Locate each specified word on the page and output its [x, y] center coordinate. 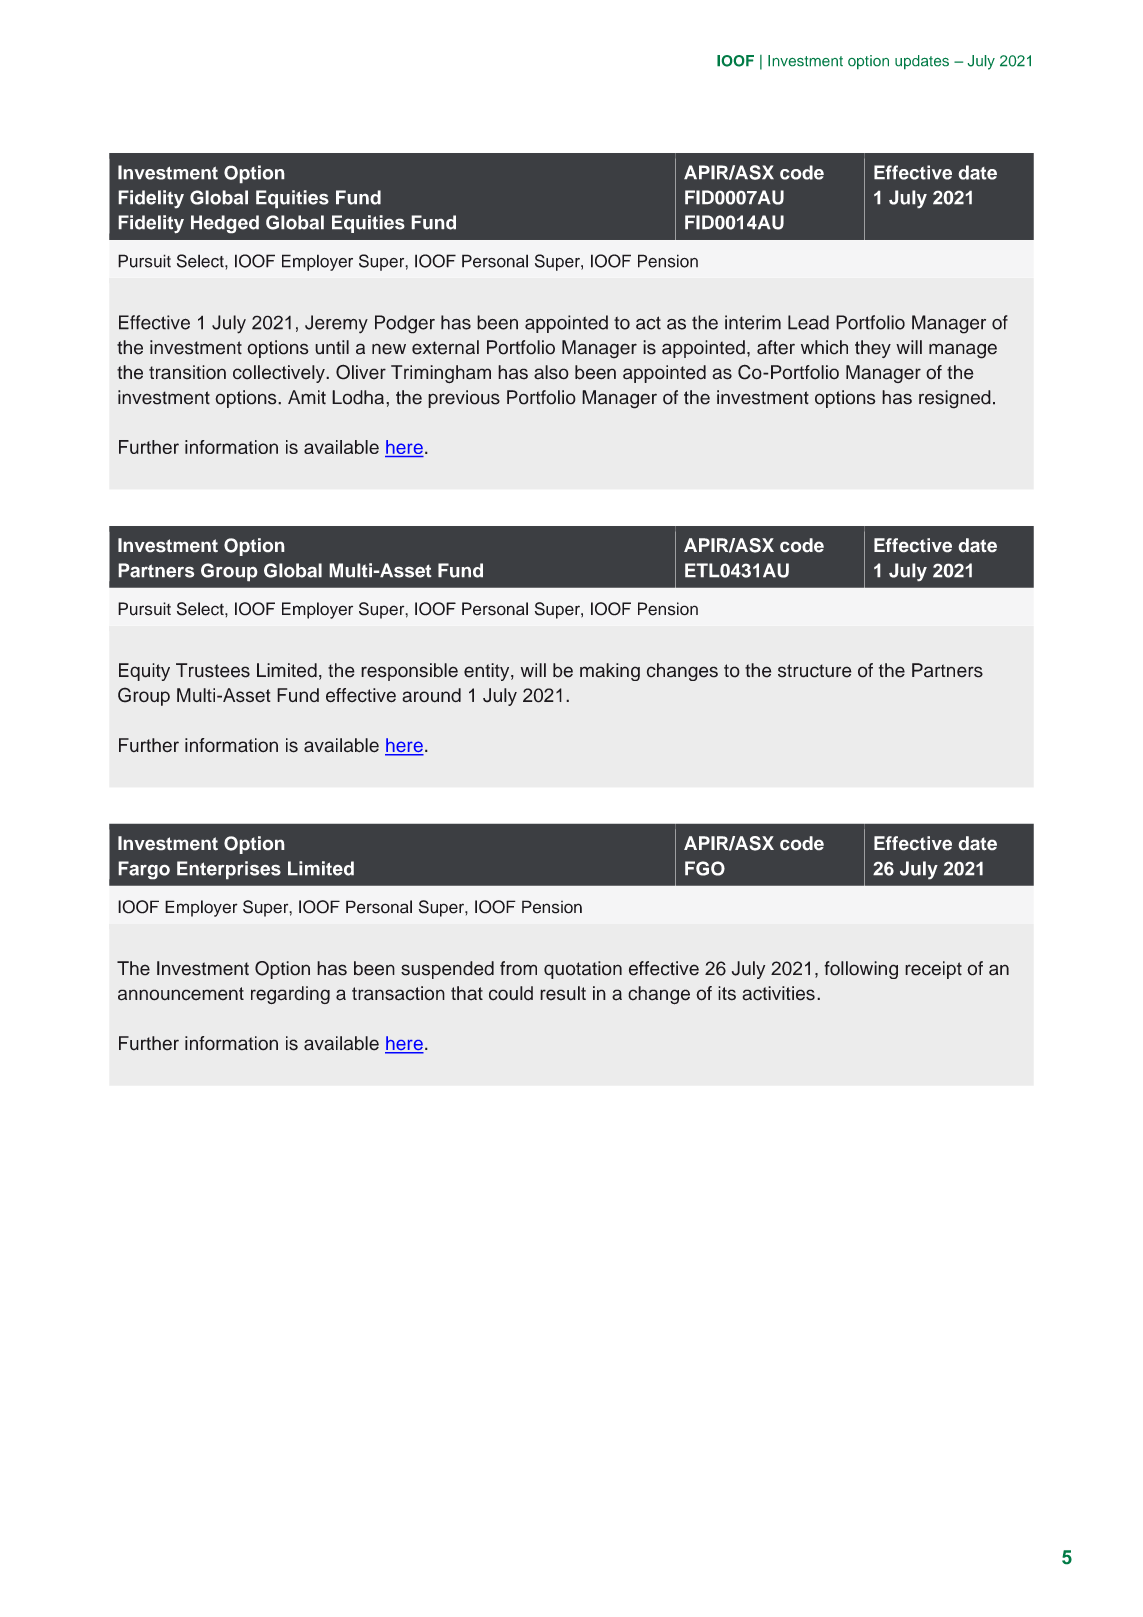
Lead [808, 322]
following [861, 970]
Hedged [225, 224]
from [518, 968]
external [445, 347]
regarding [290, 995]
